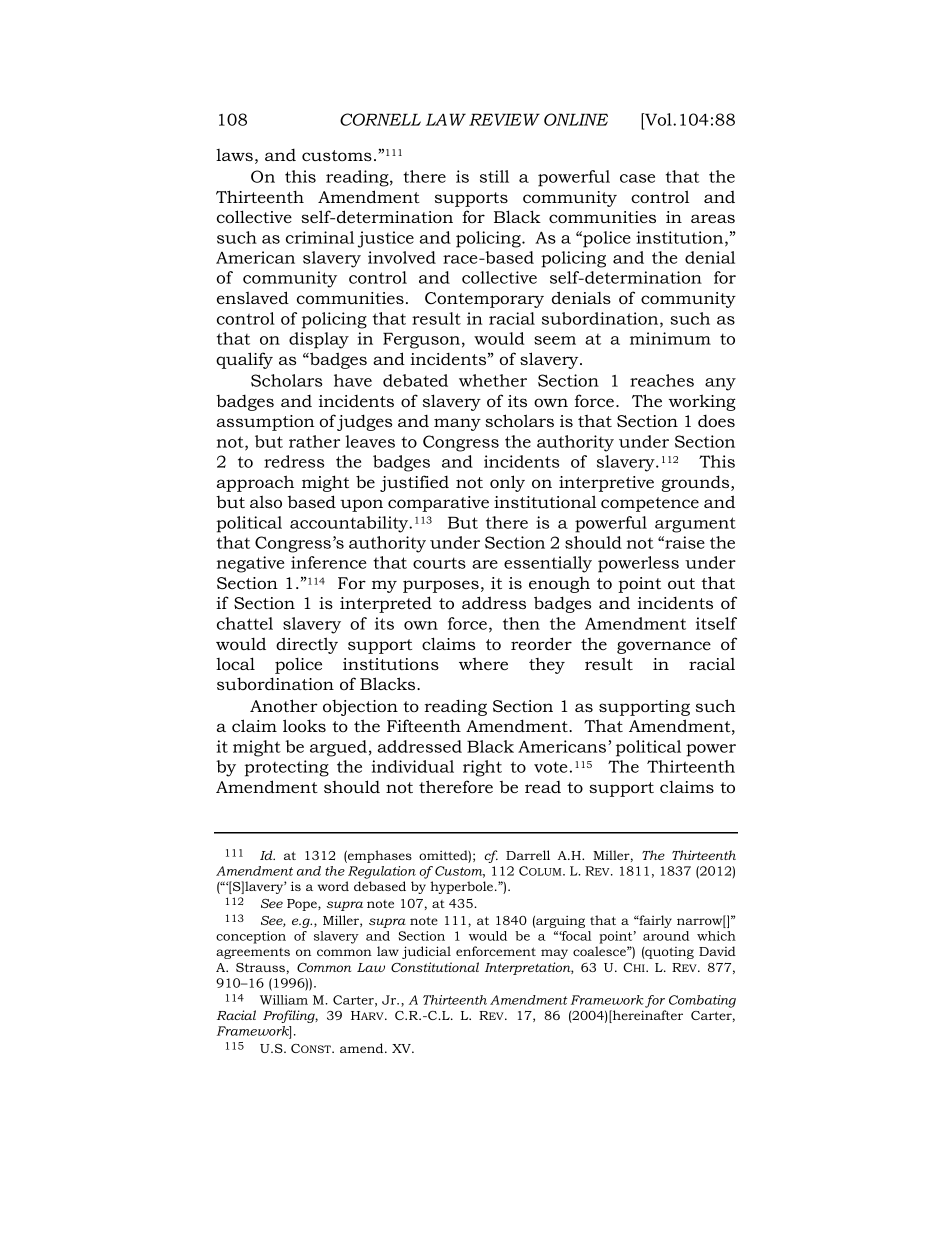 This screenshot has width=952, height=1233. Describe the element at coordinates (681, 583) in the screenshot. I see `out` at that location.
